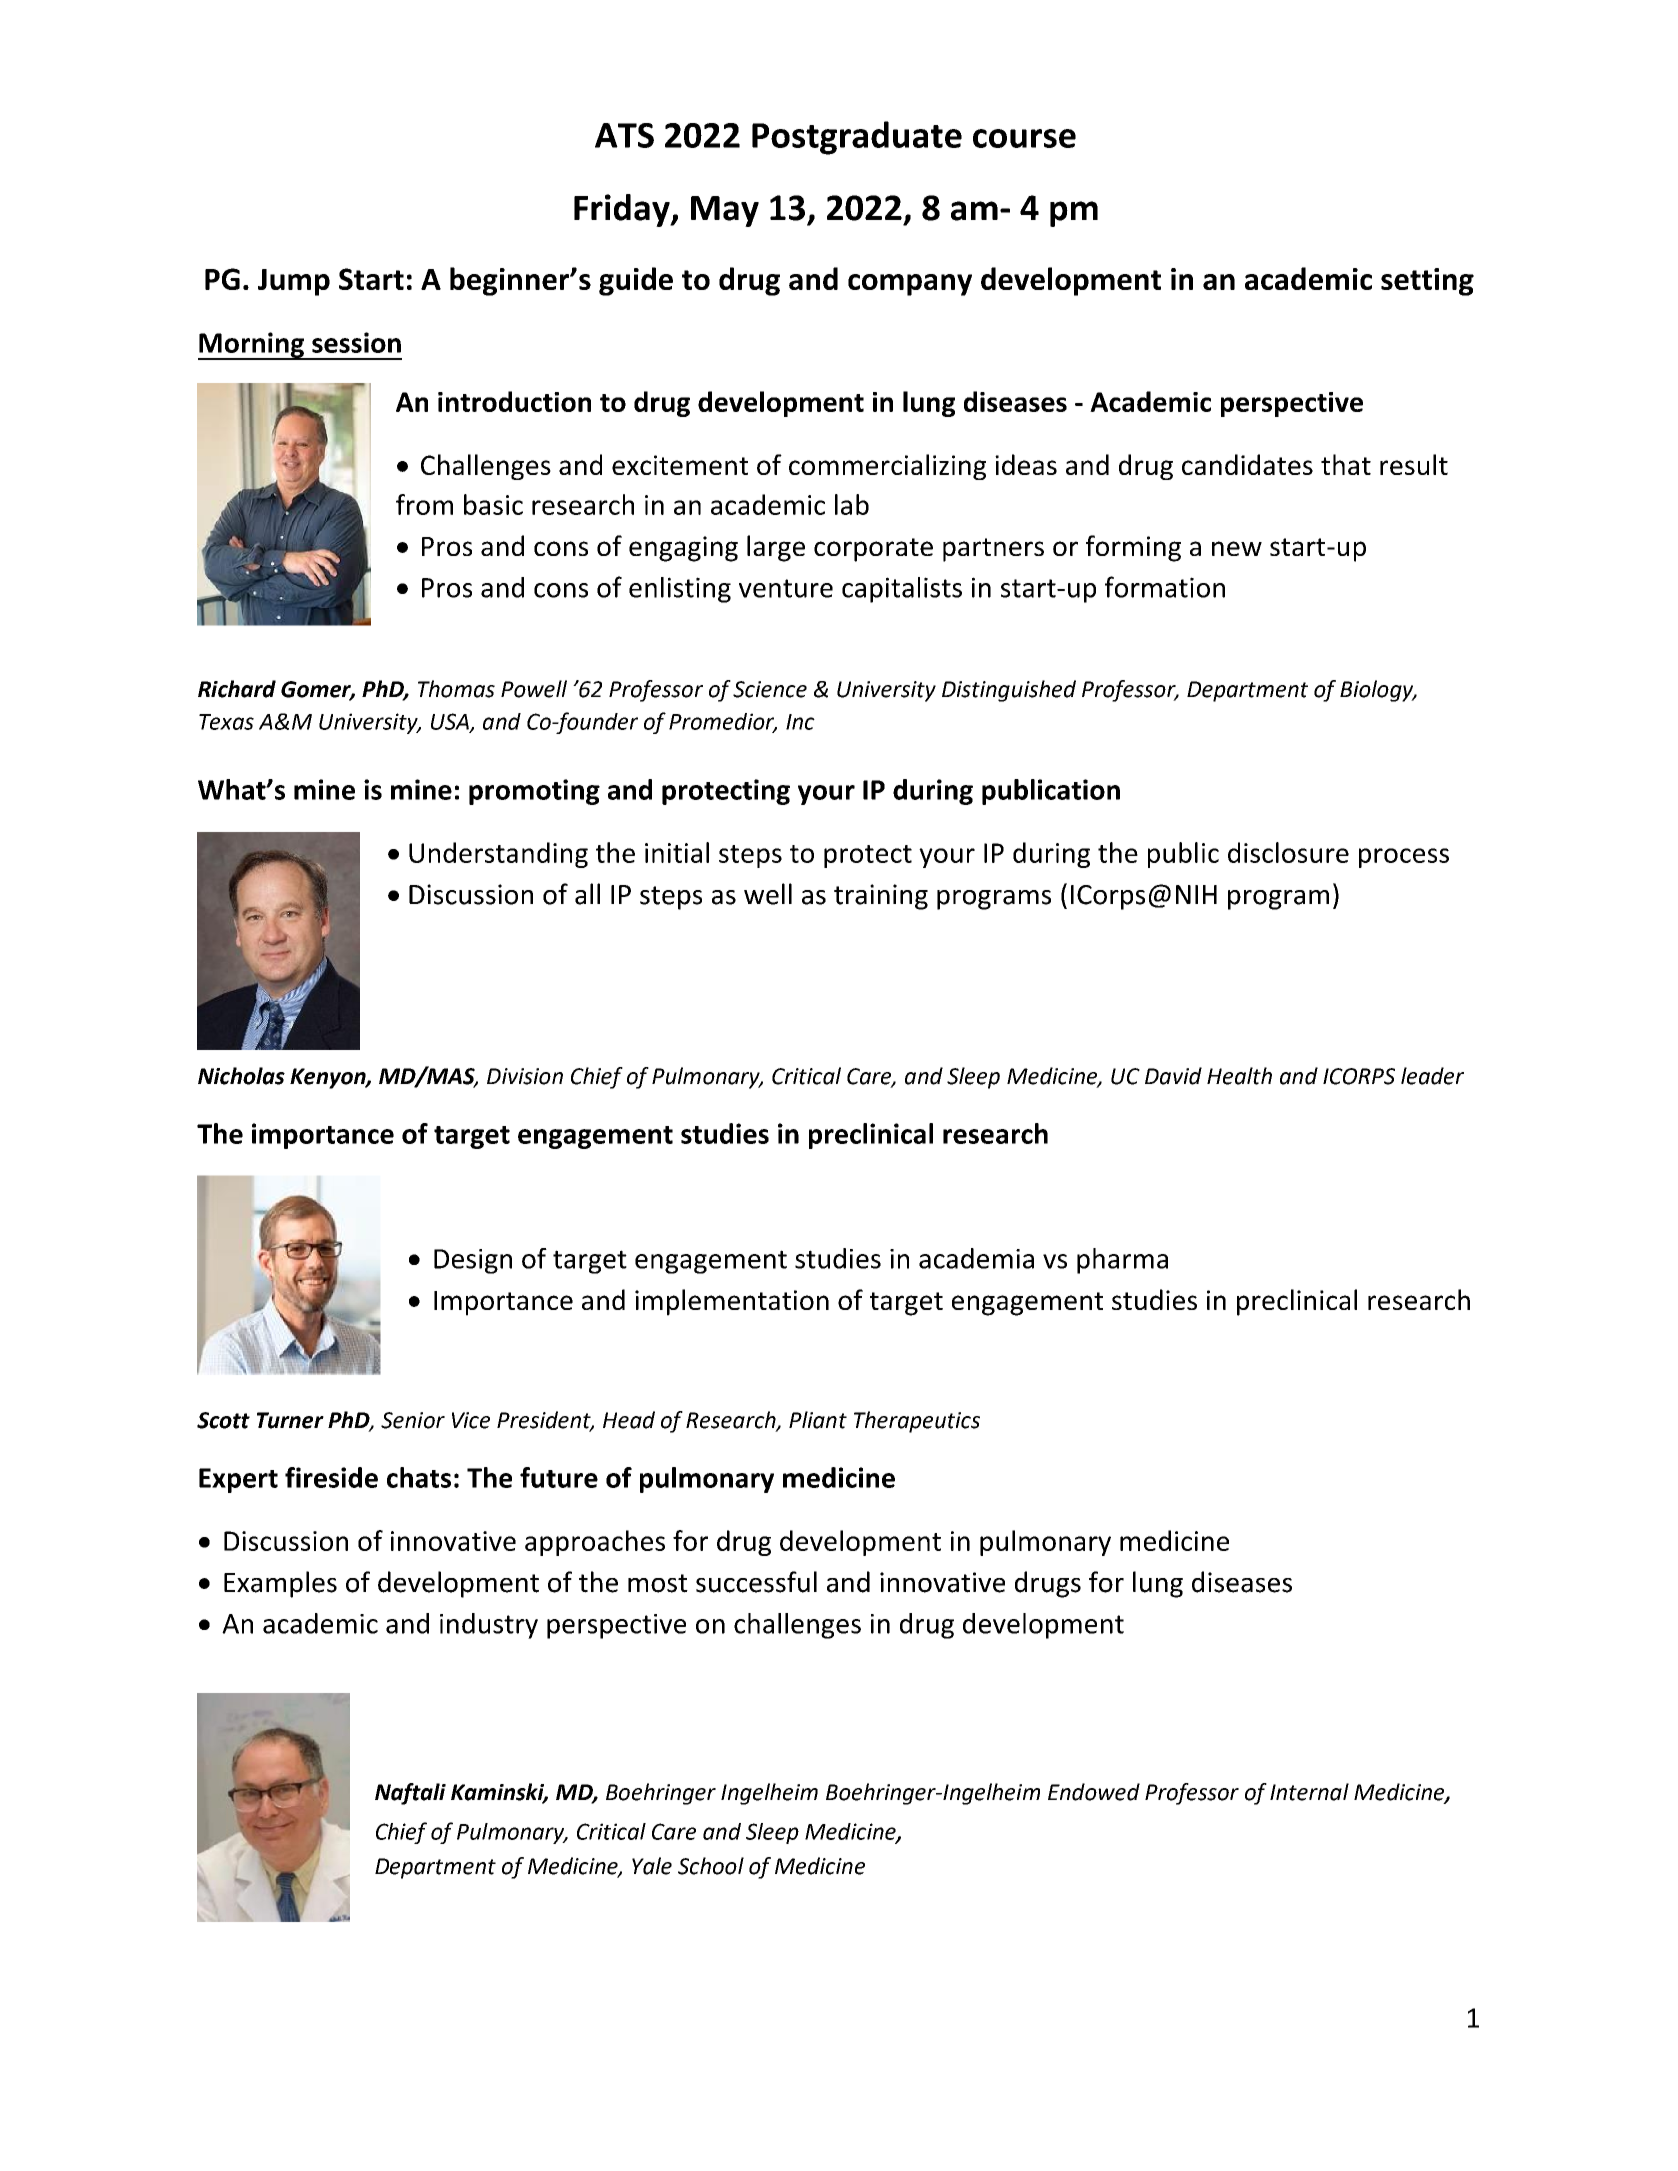  I want to click on Internal, so click(1309, 1792).
